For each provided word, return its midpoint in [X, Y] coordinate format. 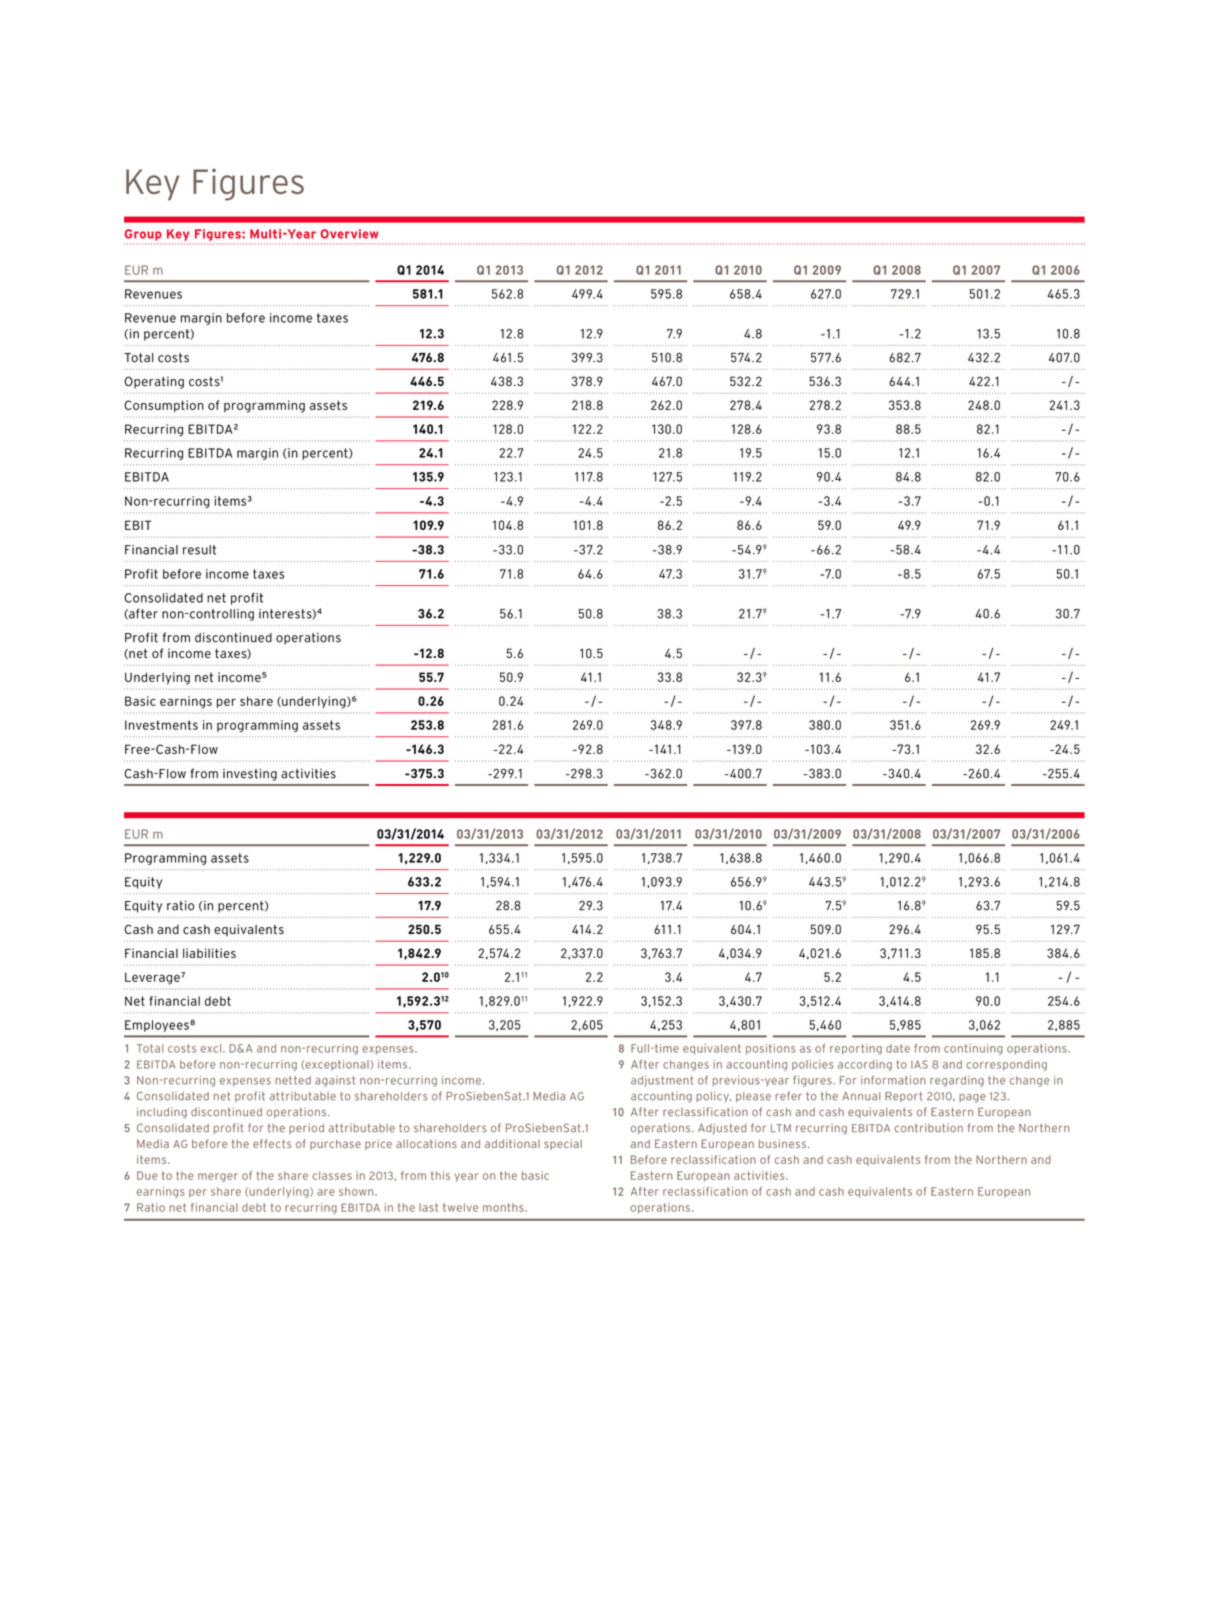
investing [250, 775]
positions [771, 1049]
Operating [154, 382]
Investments [161, 725]
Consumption [164, 406]
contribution [929, 1128]
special [563, 1144]
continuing [973, 1049]
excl [211, 1048]
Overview [349, 234]
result [199, 550]
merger [218, 1177]
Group [143, 235]
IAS [919, 1064]
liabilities [209, 953]
